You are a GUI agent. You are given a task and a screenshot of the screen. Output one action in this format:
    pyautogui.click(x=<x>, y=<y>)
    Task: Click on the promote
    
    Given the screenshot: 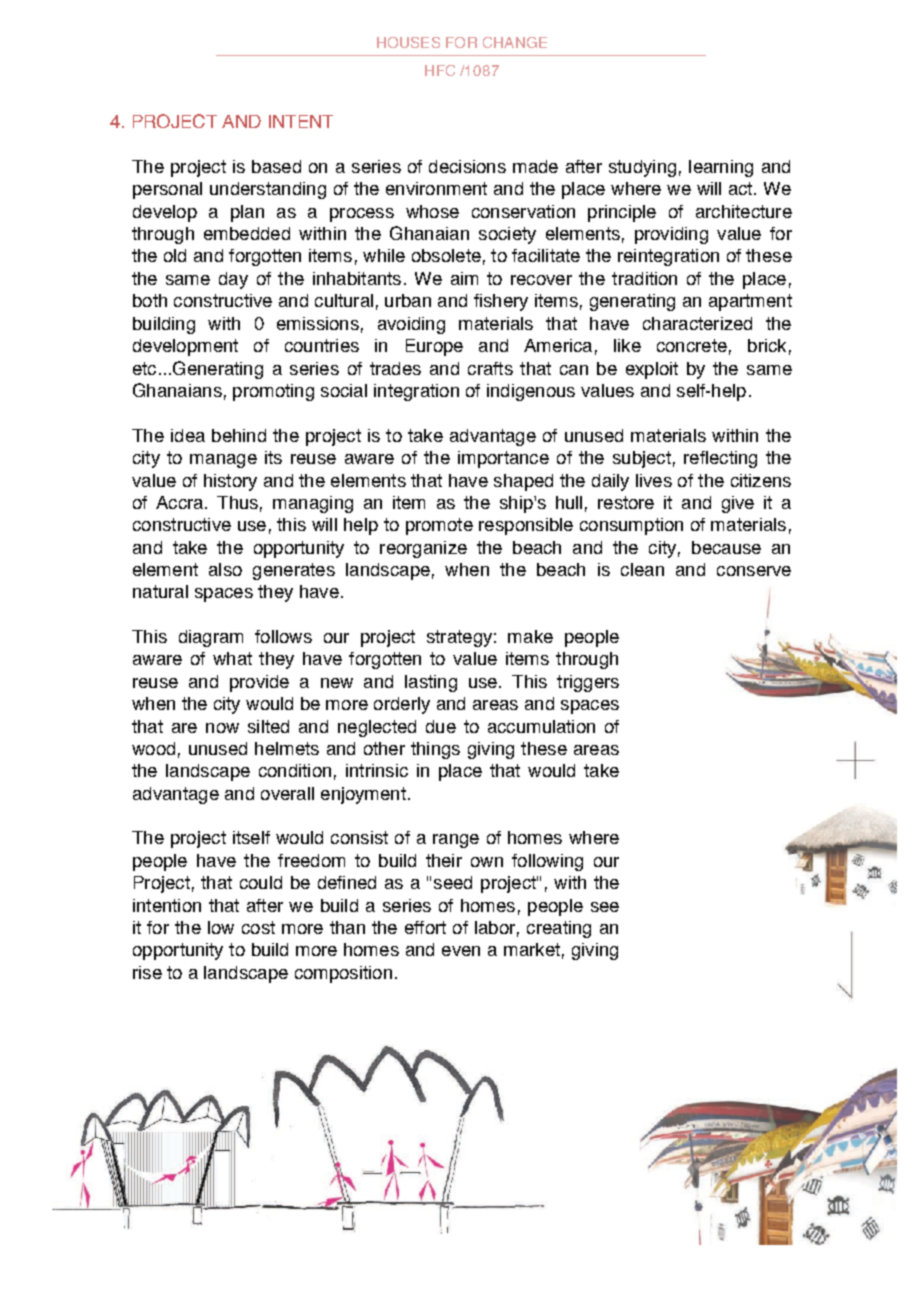 What is the action you would take?
    pyautogui.click(x=439, y=526)
